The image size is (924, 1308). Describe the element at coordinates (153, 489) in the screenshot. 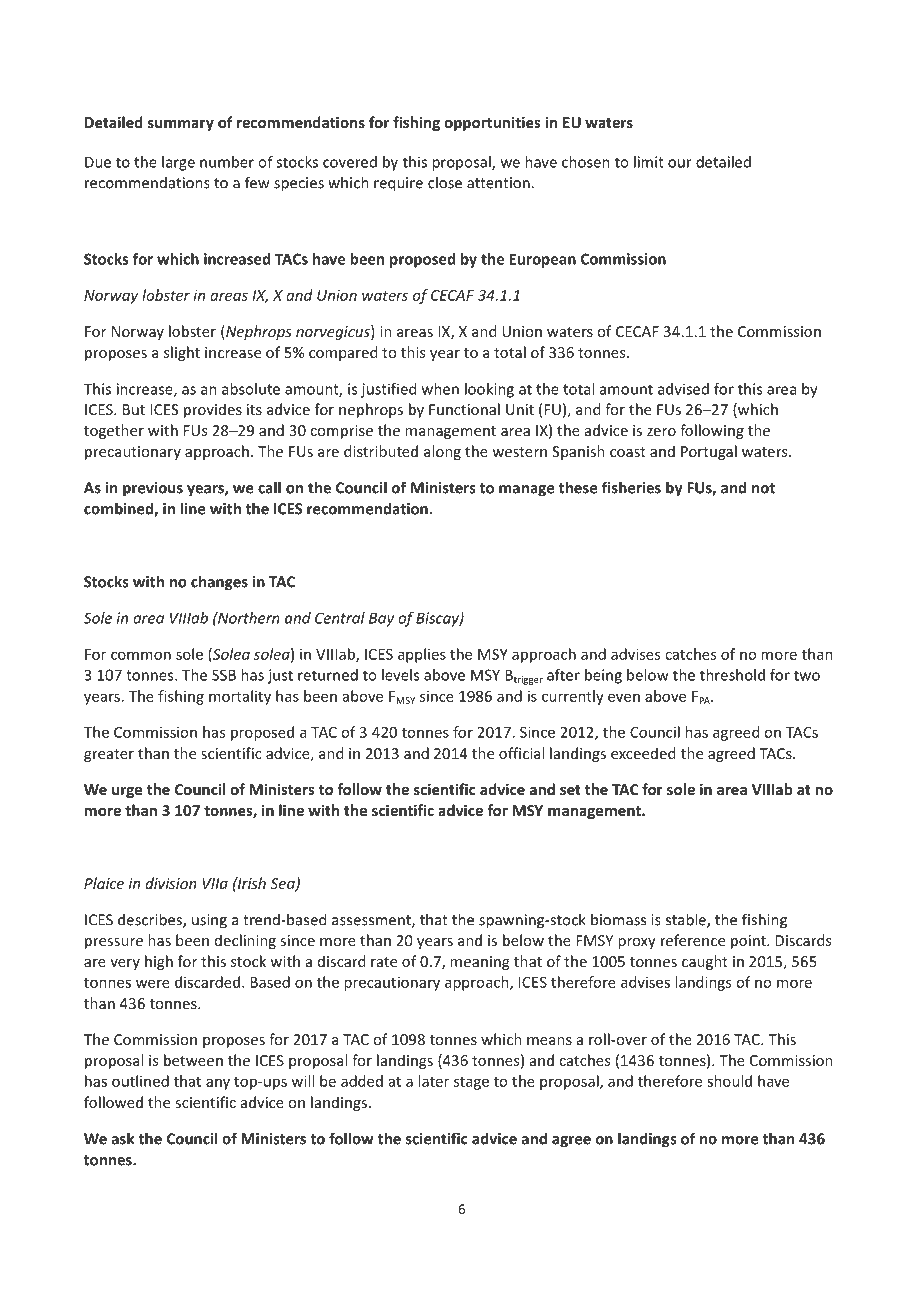

I see `previous` at that location.
